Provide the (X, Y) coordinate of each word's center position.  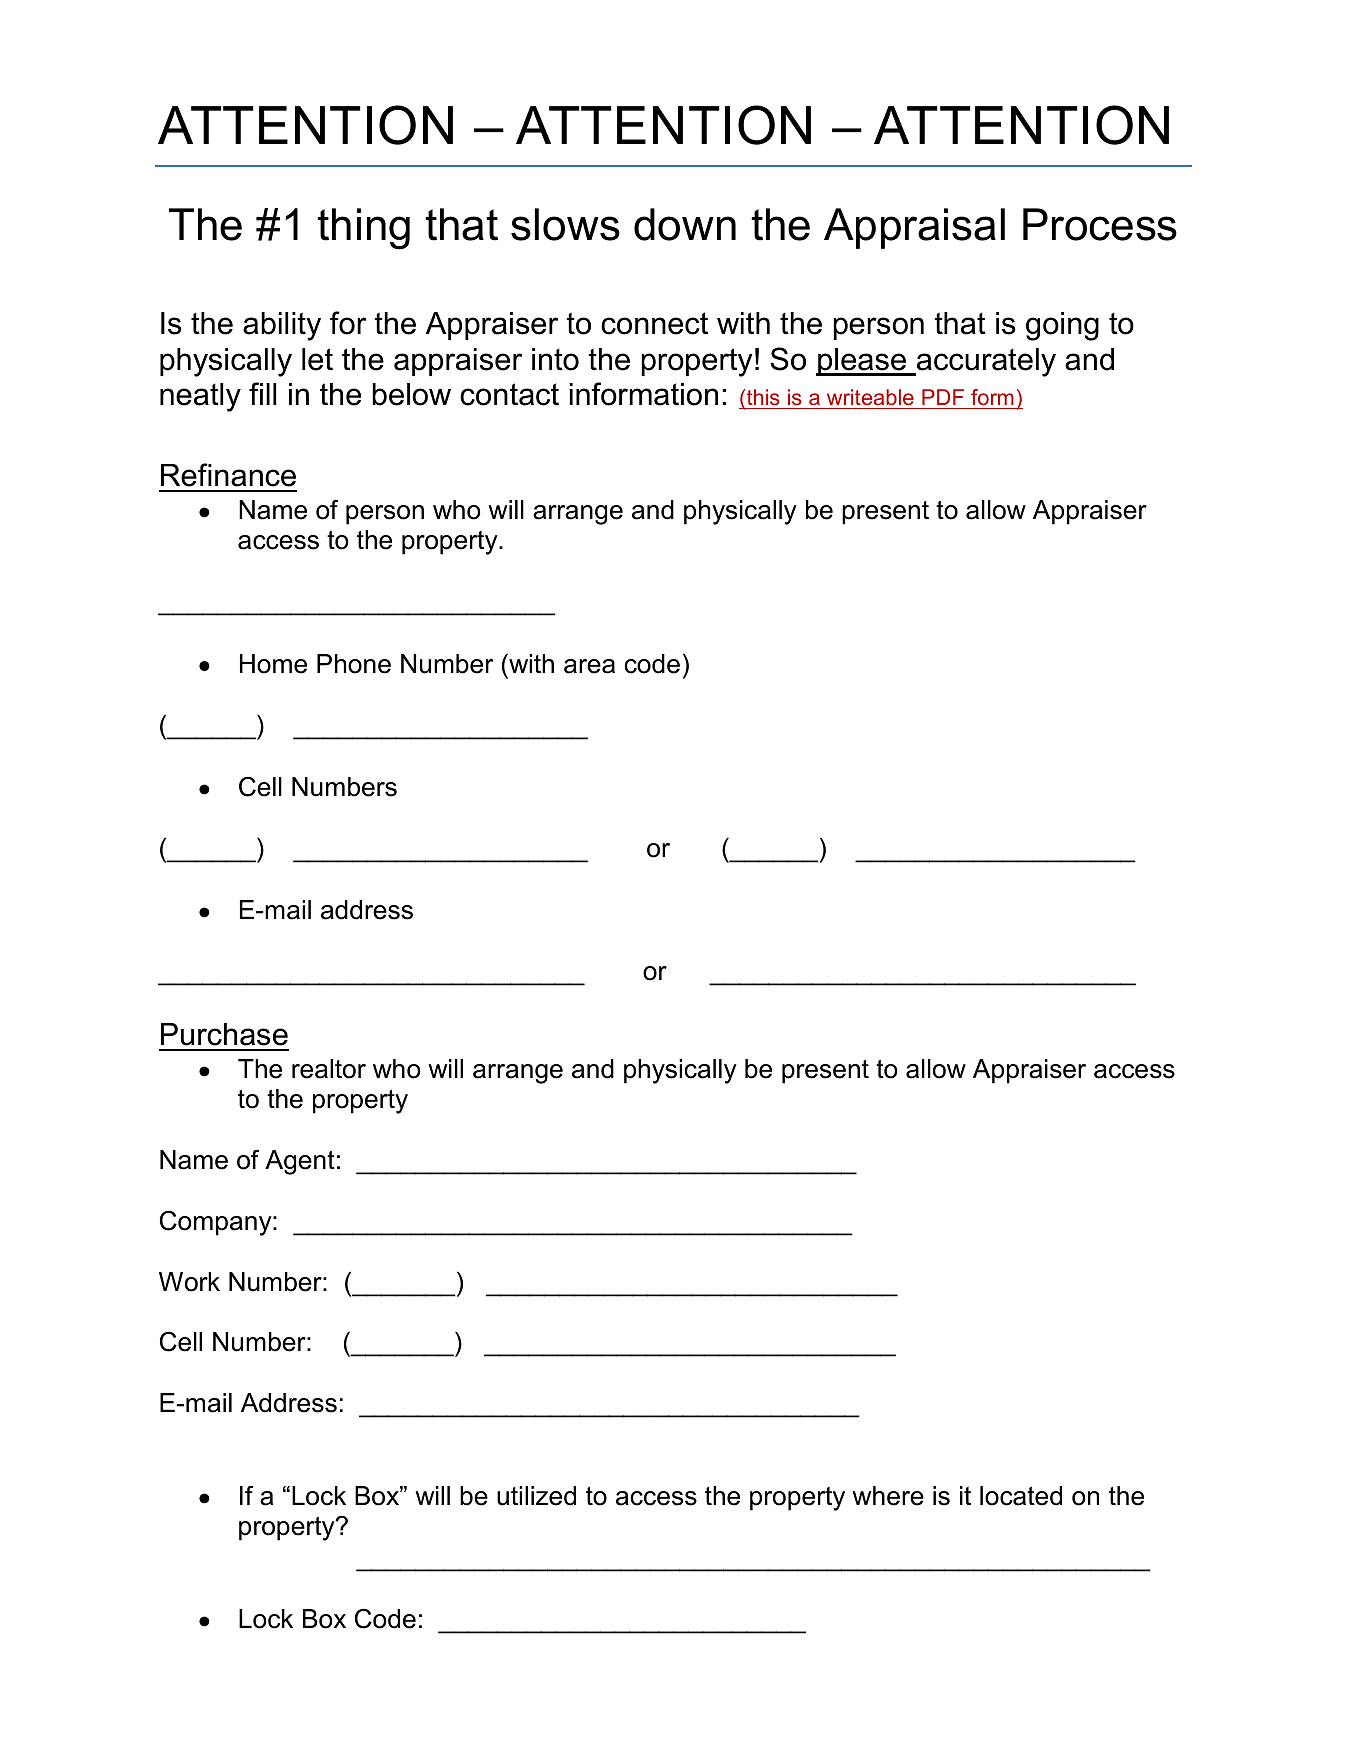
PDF (943, 397)
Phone (354, 664)
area (589, 666)
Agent (300, 1162)
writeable (870, 397)
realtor (329, 1069)
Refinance (228, 475)
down (685, 224)
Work (189, 1282)
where (888, 1496)
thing (363, 229)
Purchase (224, 1034)
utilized (536, 1496)
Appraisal (914, 228)
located (1021, 1496)
